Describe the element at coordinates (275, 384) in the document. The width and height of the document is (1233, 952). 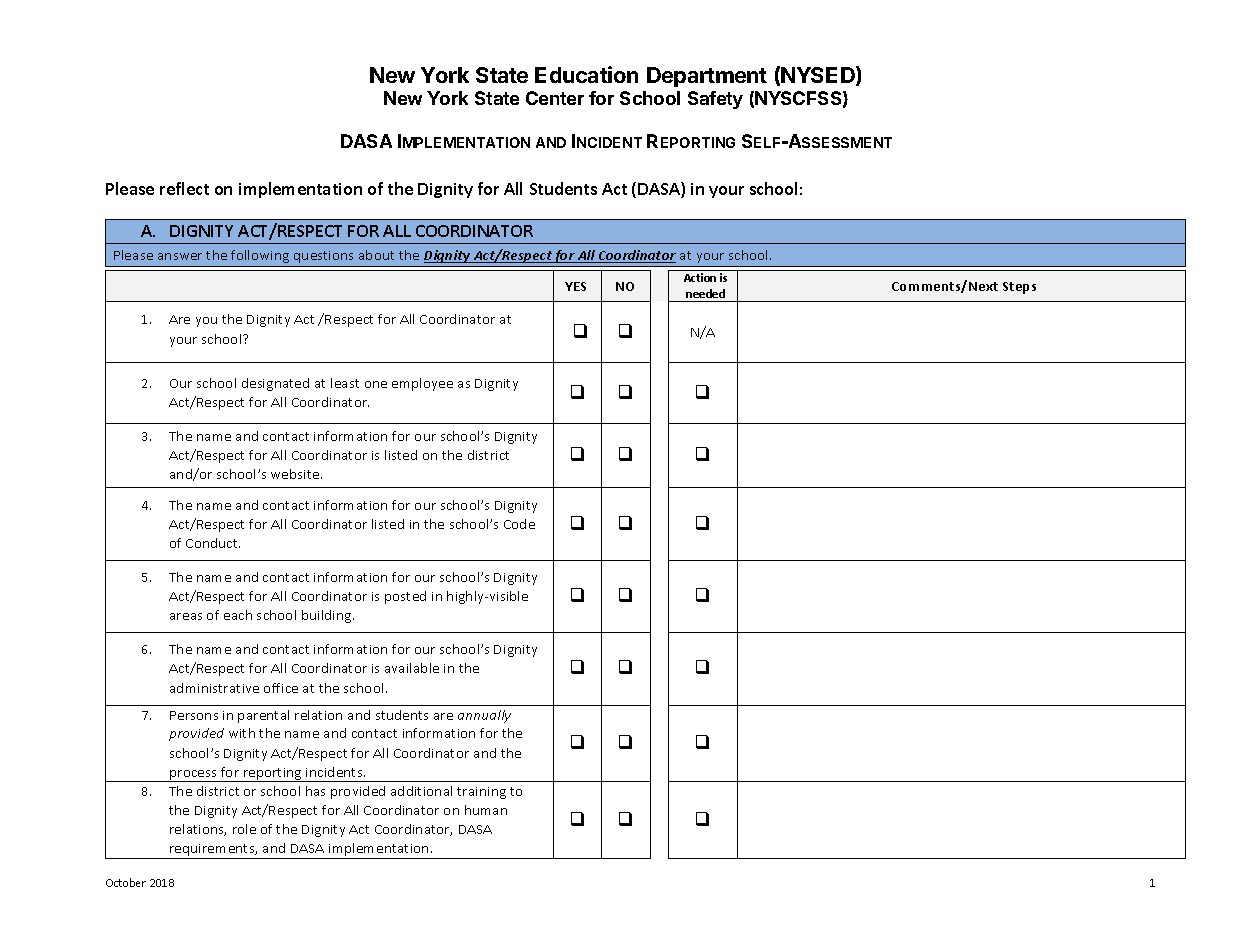
I see `designated` at that location.
